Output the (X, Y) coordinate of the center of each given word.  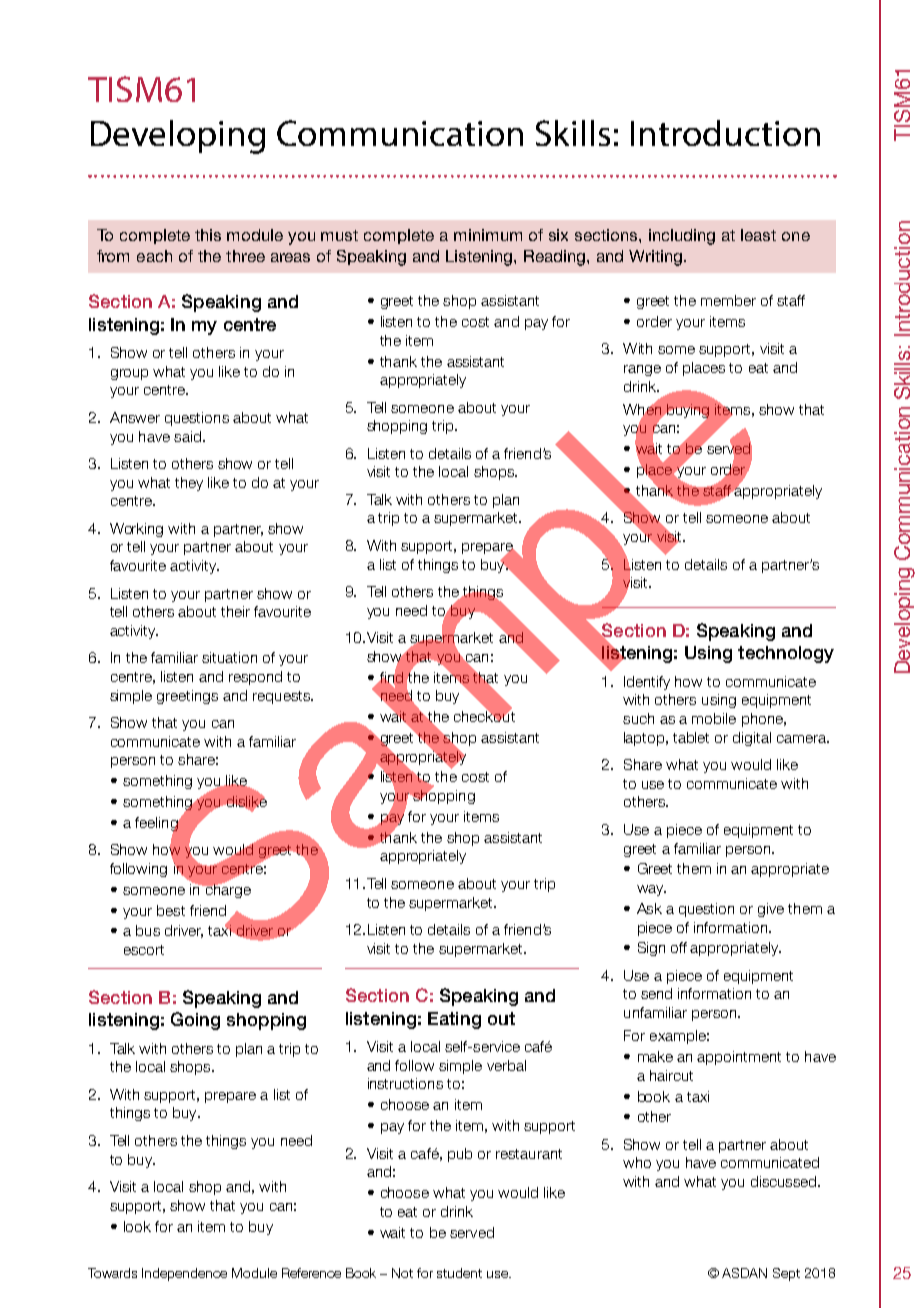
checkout (484, 715)
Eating (454, 1020)
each (154, 256)
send (656, 993)
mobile (714, 718)
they (189, 484)
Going (195, 1021)
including (682, 237)
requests (282, 697)
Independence (184, 1274)
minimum (488, 235)
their (235, 611)
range (642, 370)
